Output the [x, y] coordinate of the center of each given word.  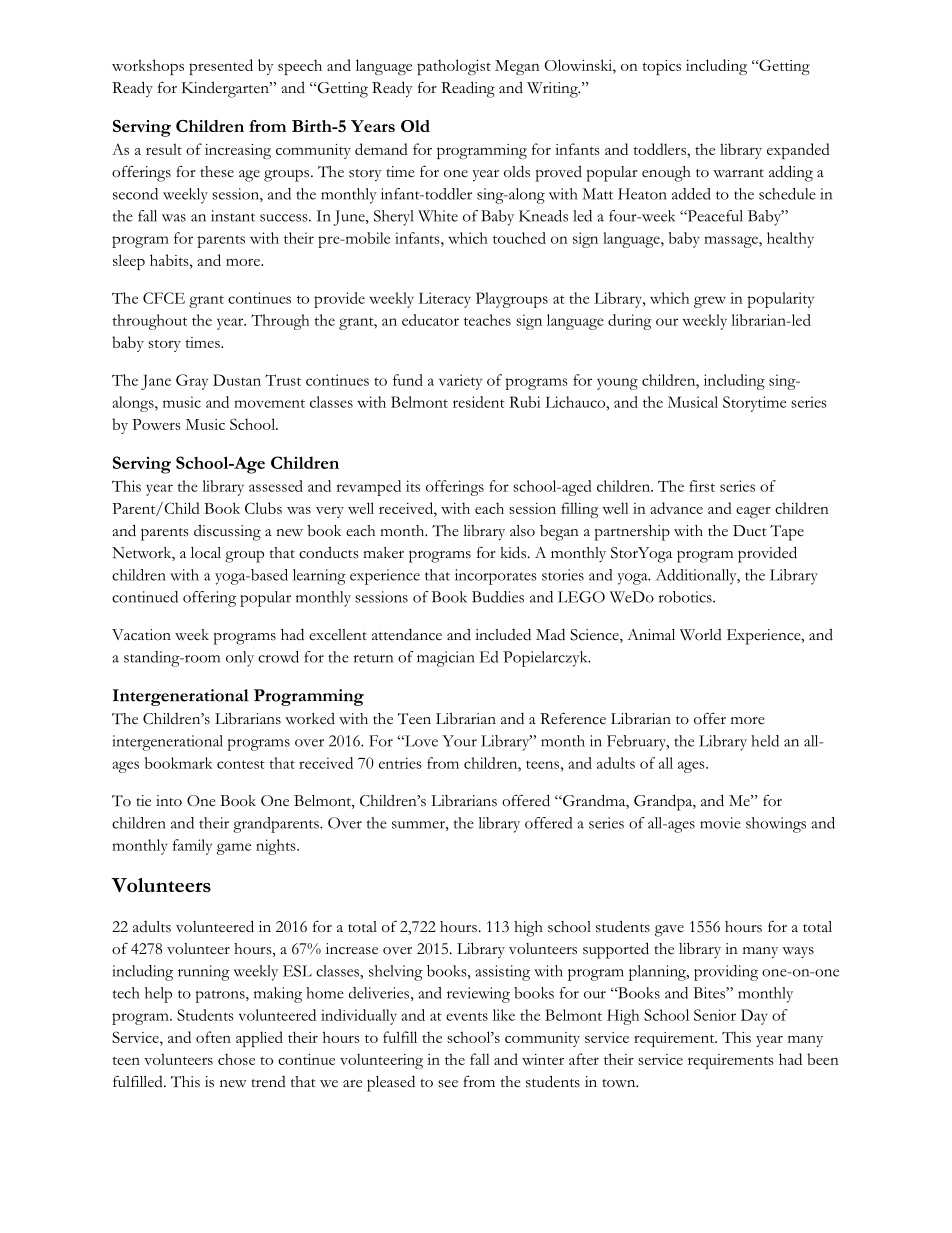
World [701, 635]
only [240, 659]
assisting [502, 973]
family [192, 847]
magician [446, 659]
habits [170, 260]
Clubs [263, 508]
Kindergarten [226, 89]
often [213, 1037]
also [522, 531]
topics [661, 67]
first [702, 486]
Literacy [445, 300]
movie [720, 823]
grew [710, 302]
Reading [468, 89]
